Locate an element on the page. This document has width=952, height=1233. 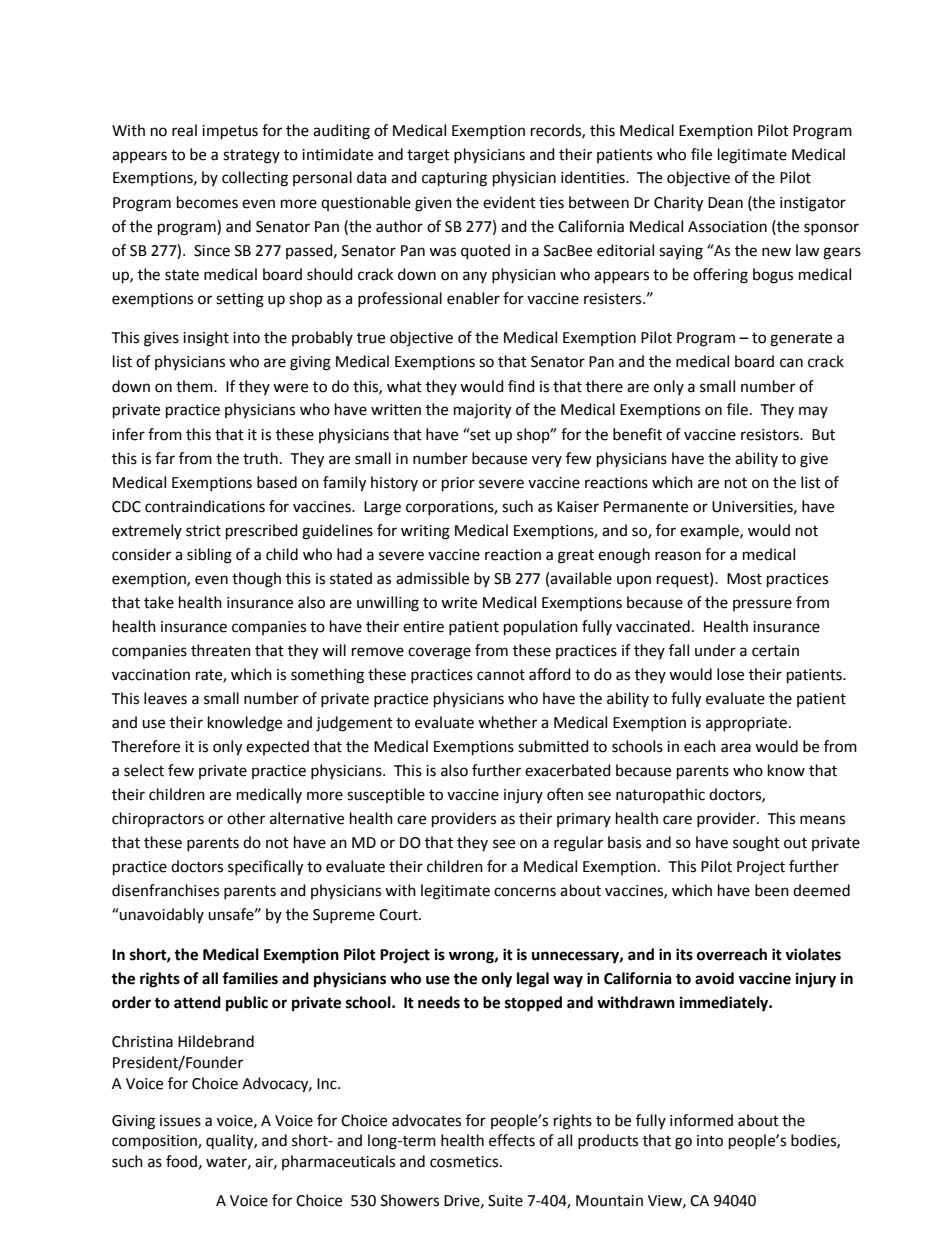
certain is located at coordinates (775, 651).
